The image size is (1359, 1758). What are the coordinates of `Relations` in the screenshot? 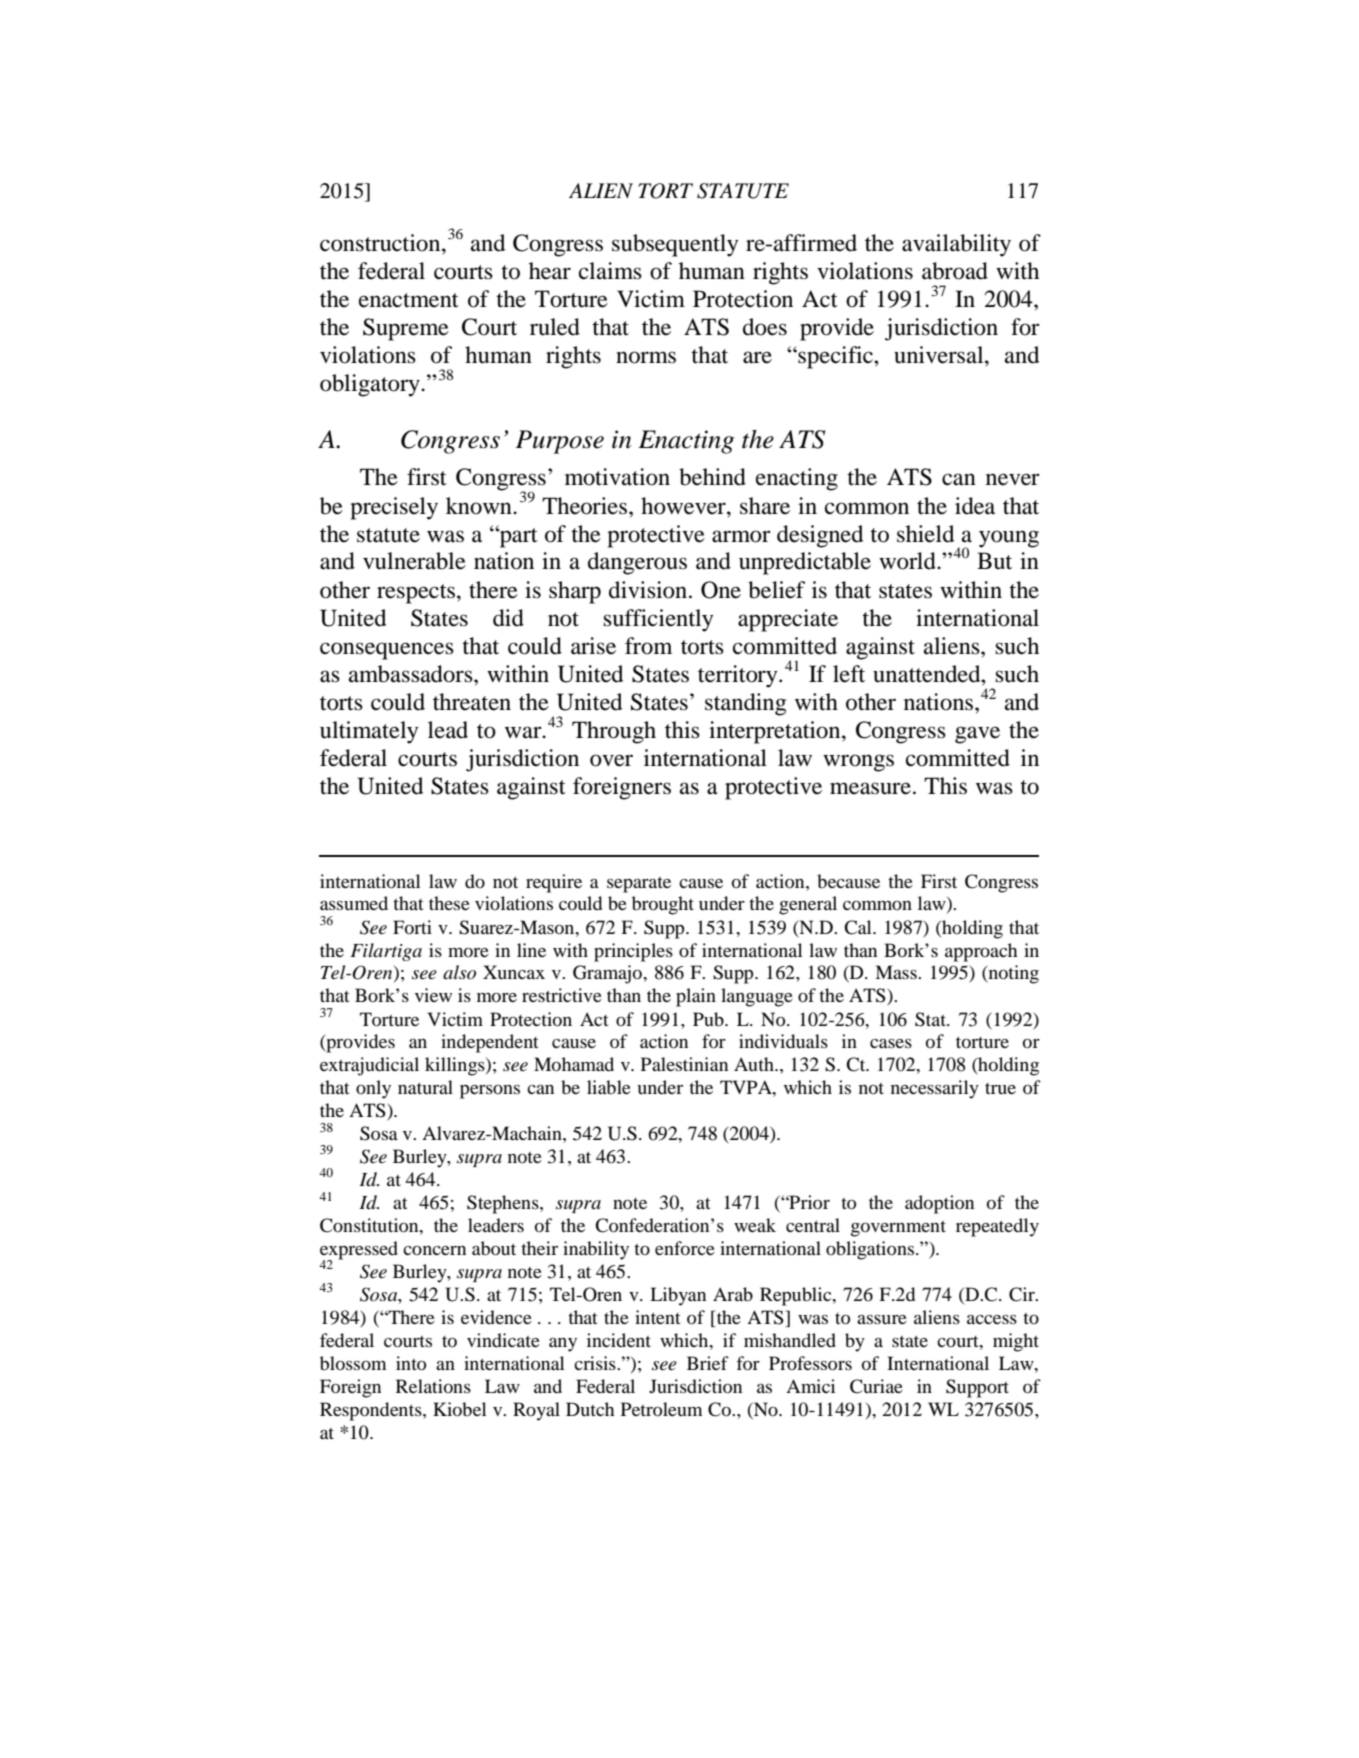 It's located at (433, 1386).
